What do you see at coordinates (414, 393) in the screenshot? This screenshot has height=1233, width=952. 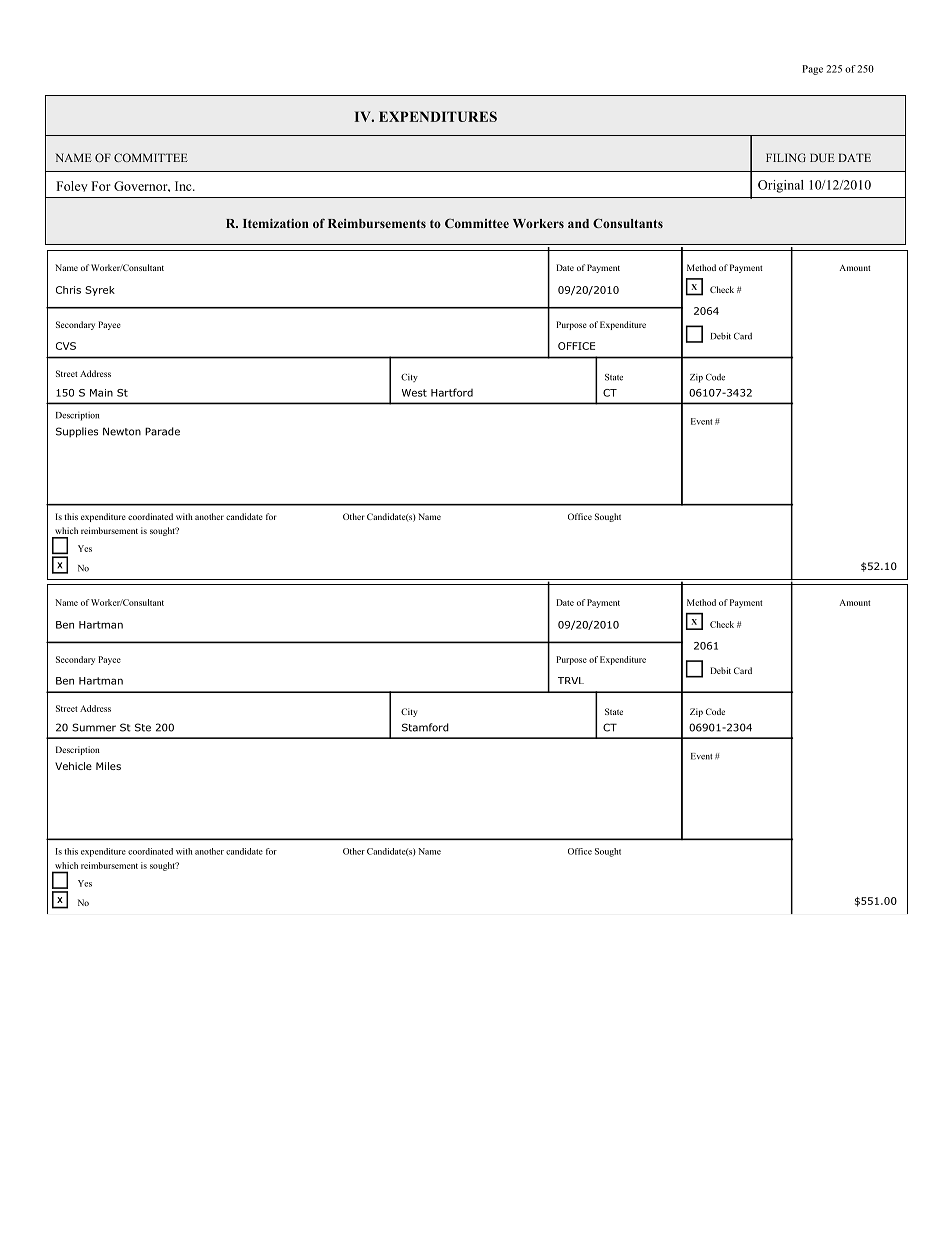 I see `West` at bounding box center [414, 393].
